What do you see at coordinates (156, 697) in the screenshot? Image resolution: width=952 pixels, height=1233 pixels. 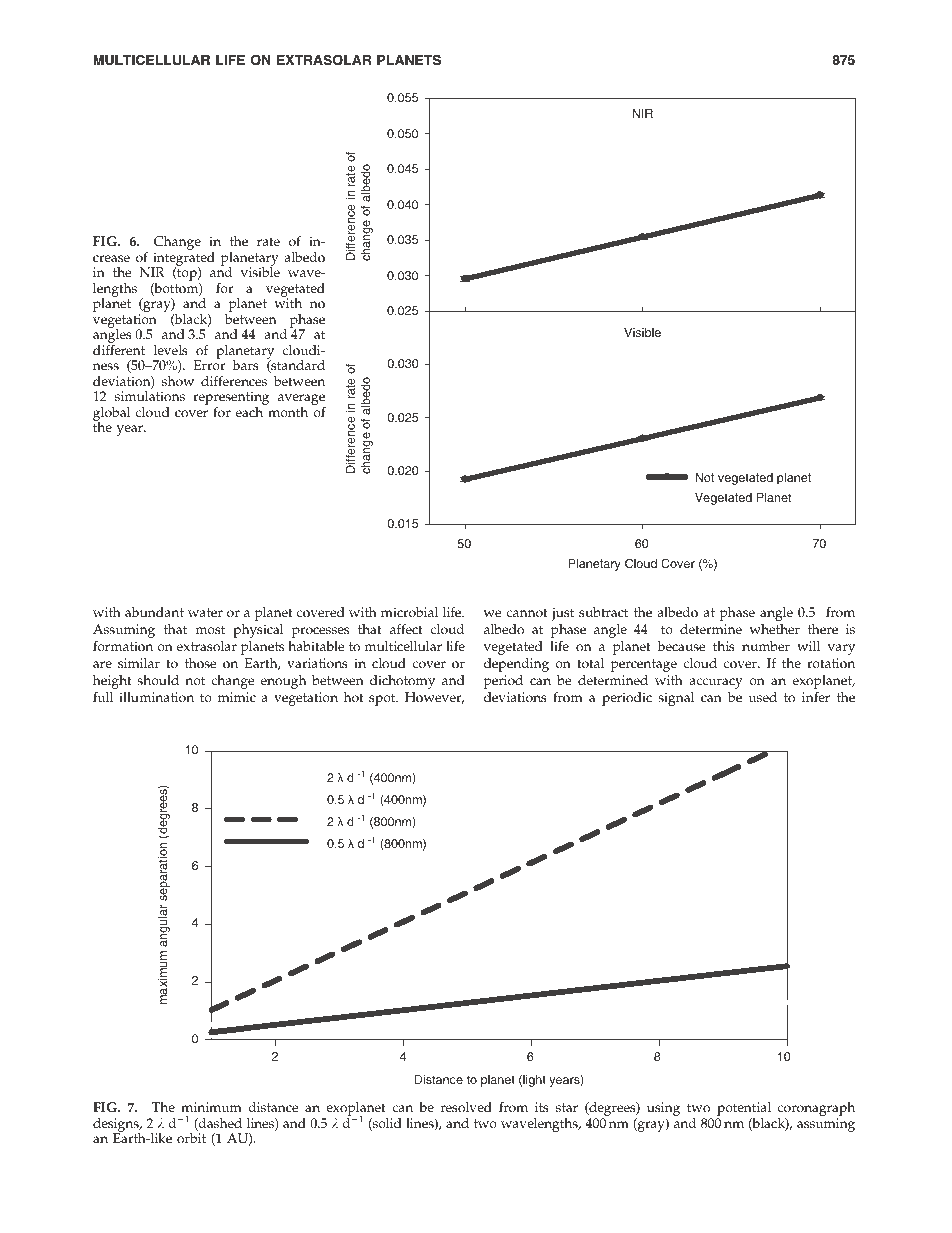 I see `illumination` at bounding box center [156, 697].
